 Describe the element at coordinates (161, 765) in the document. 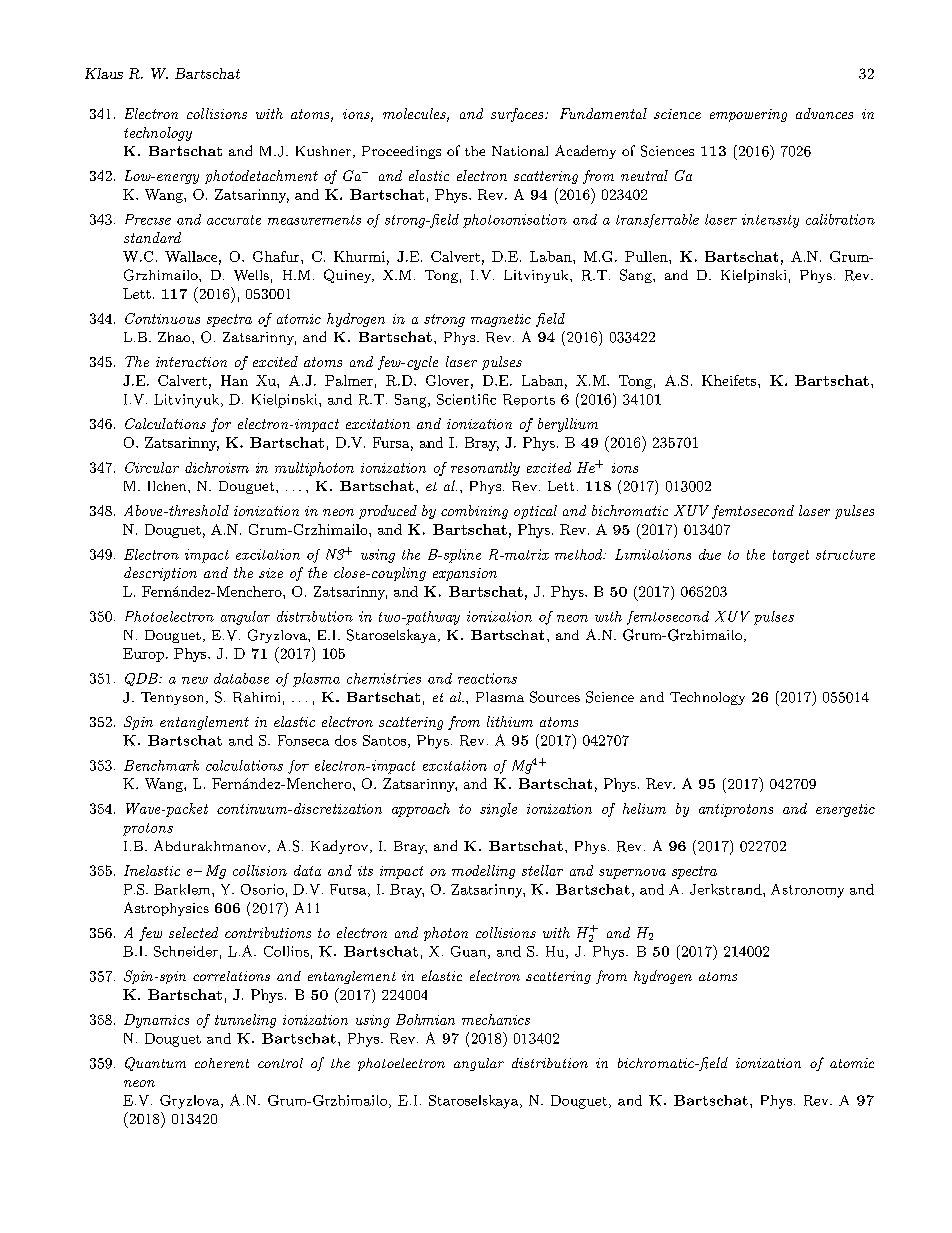

I see `Benchmark` at that location.
